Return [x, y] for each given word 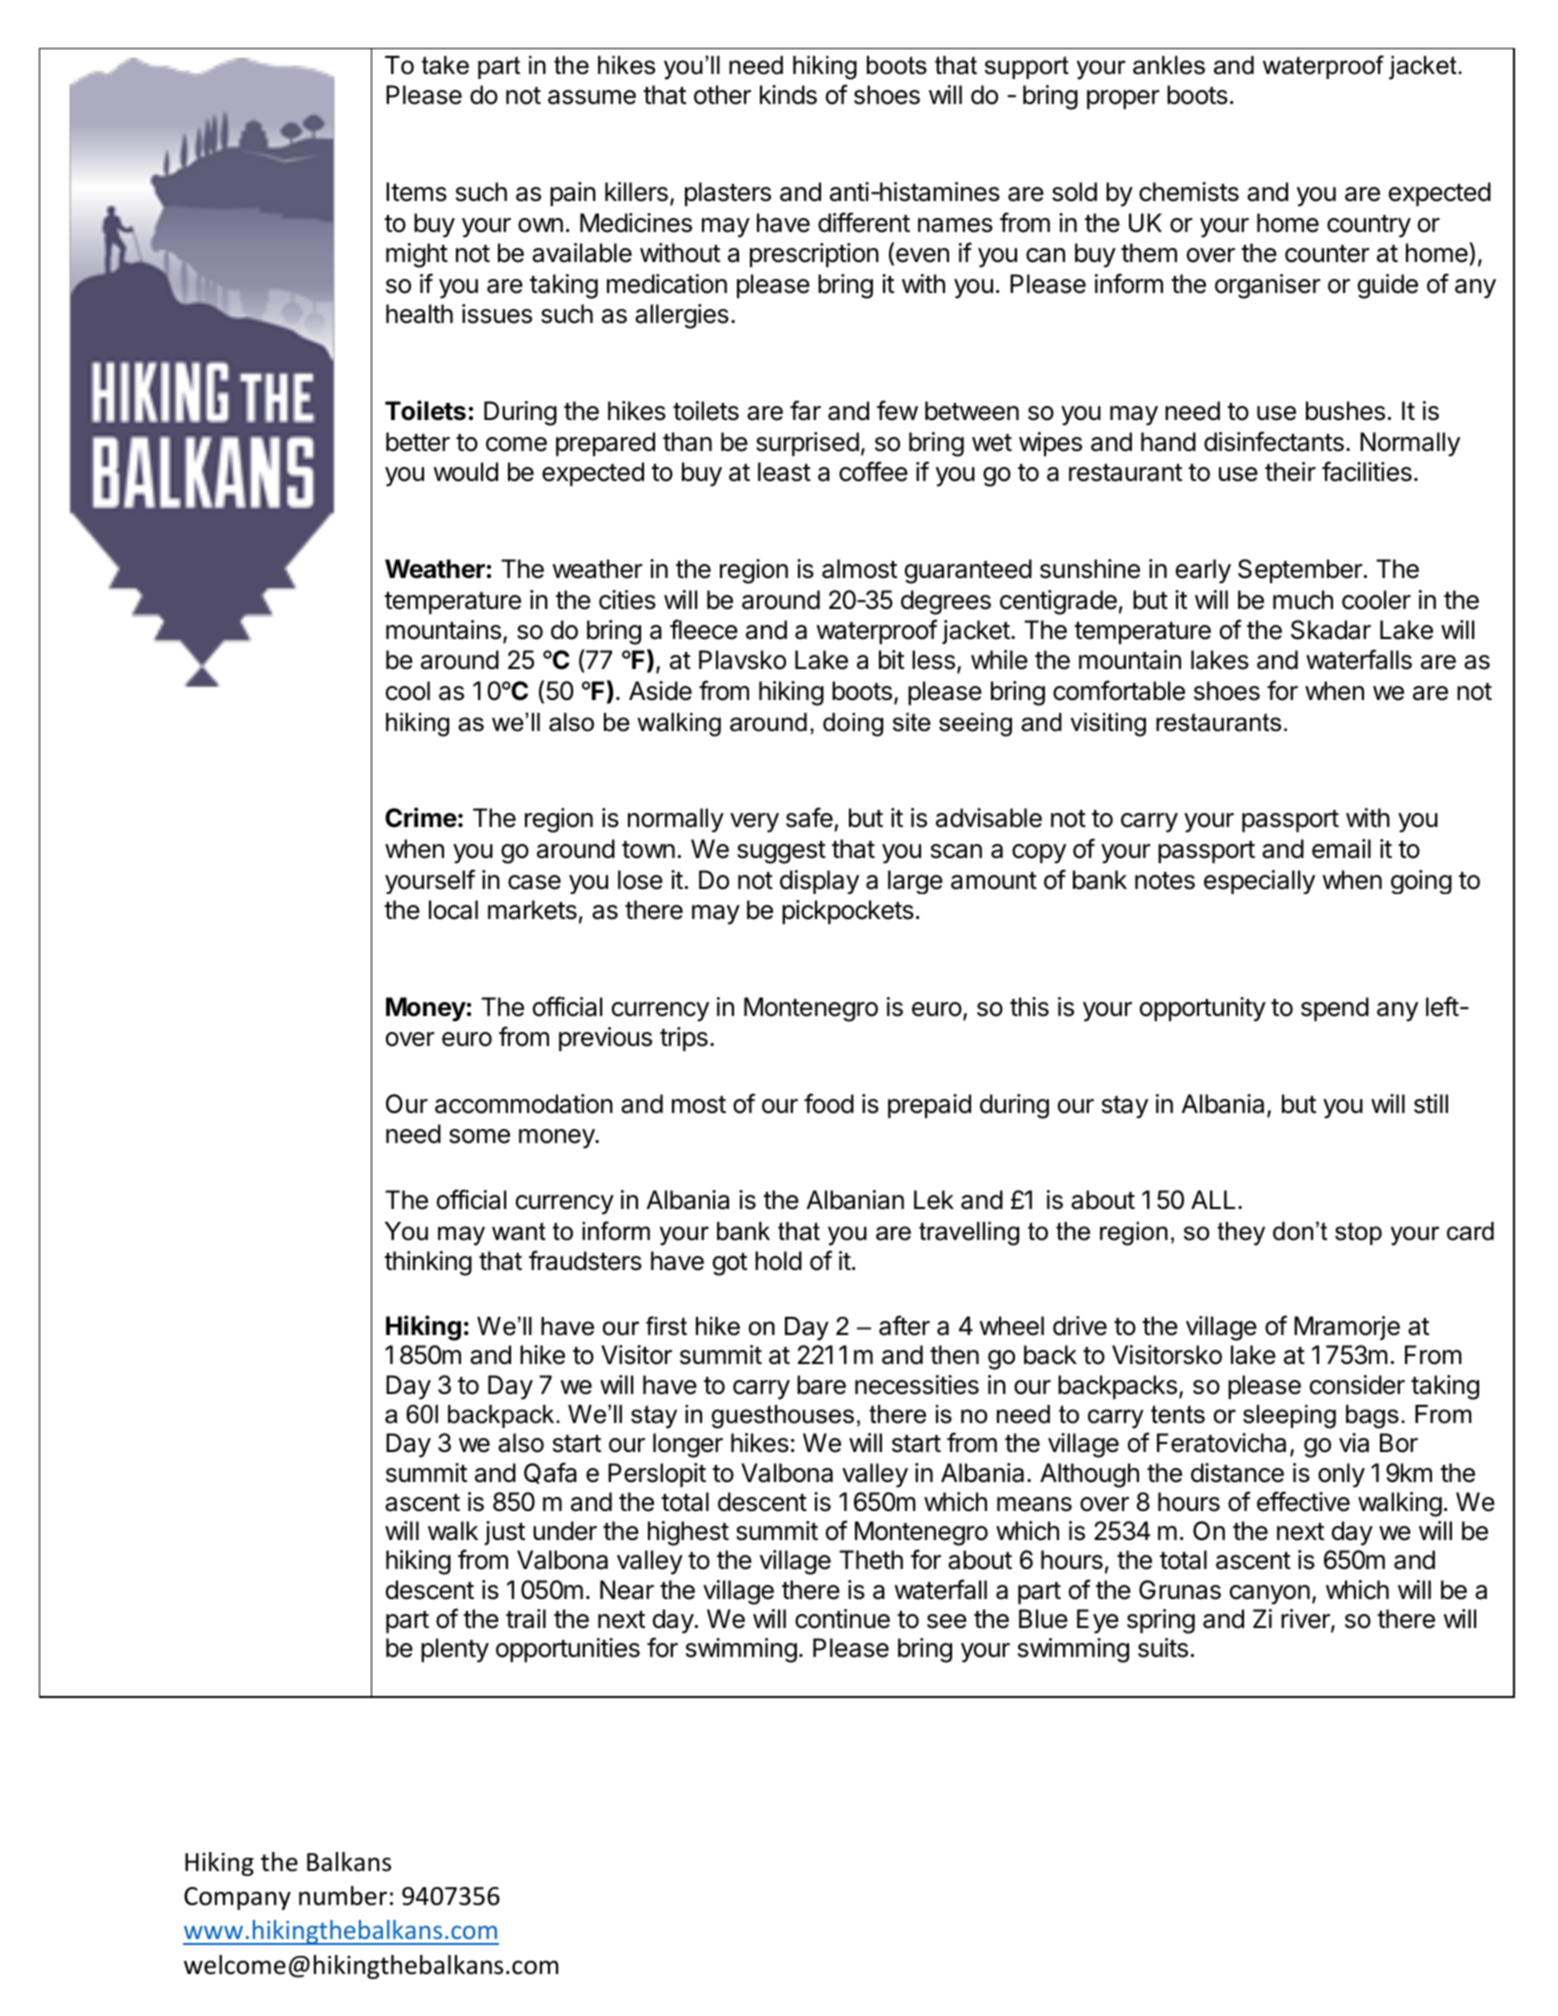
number [343, 1896]
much [1303, 600]
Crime [421, 817]
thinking [428, 1263]
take [445, 65]
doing [853, 725]
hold [778, 1261]
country [1369, 226]
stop [1358, 1233]
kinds [788, 95]
